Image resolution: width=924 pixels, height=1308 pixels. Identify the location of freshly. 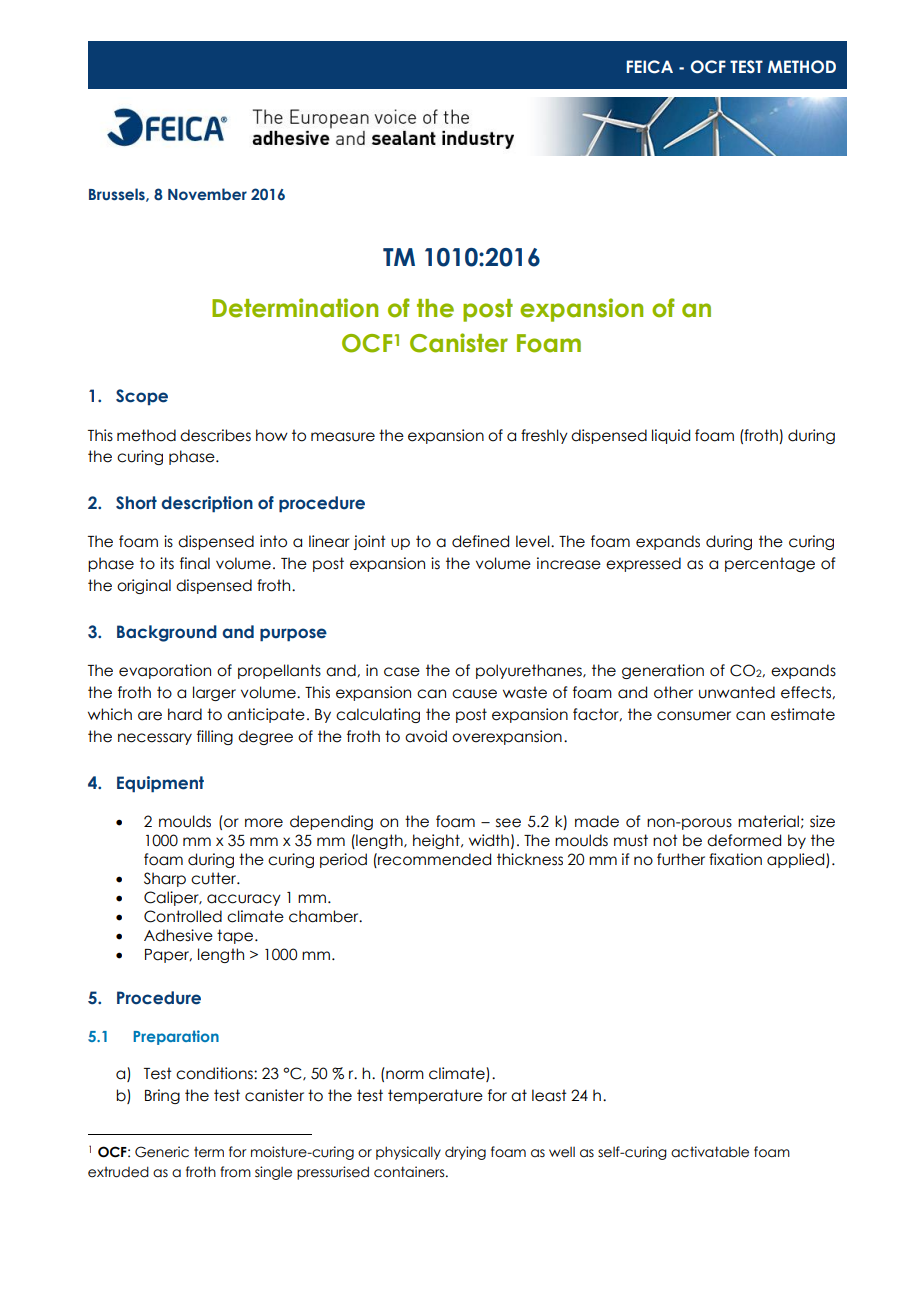
(544, 436).
